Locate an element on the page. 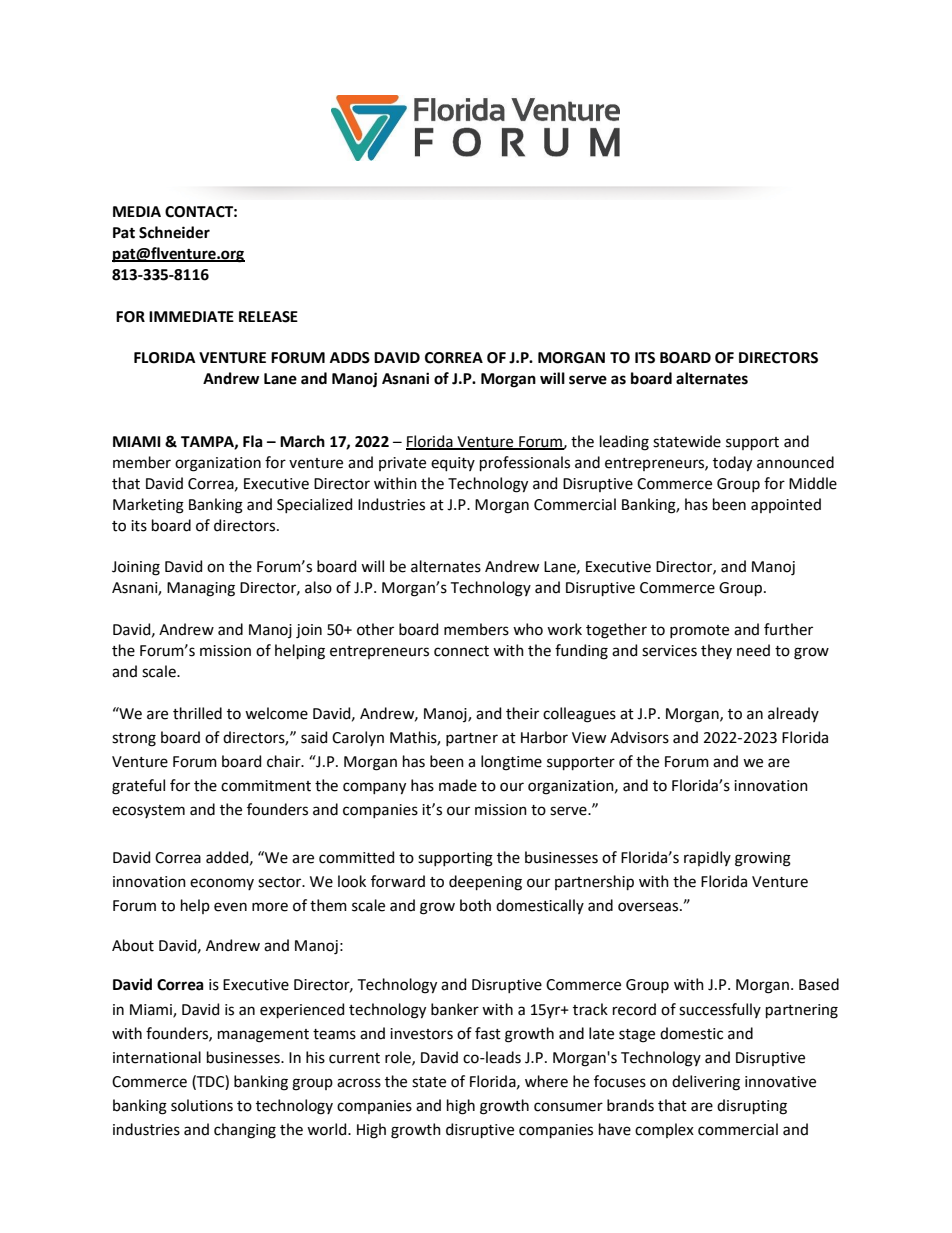  connect is located at coordinates (461, 651).
